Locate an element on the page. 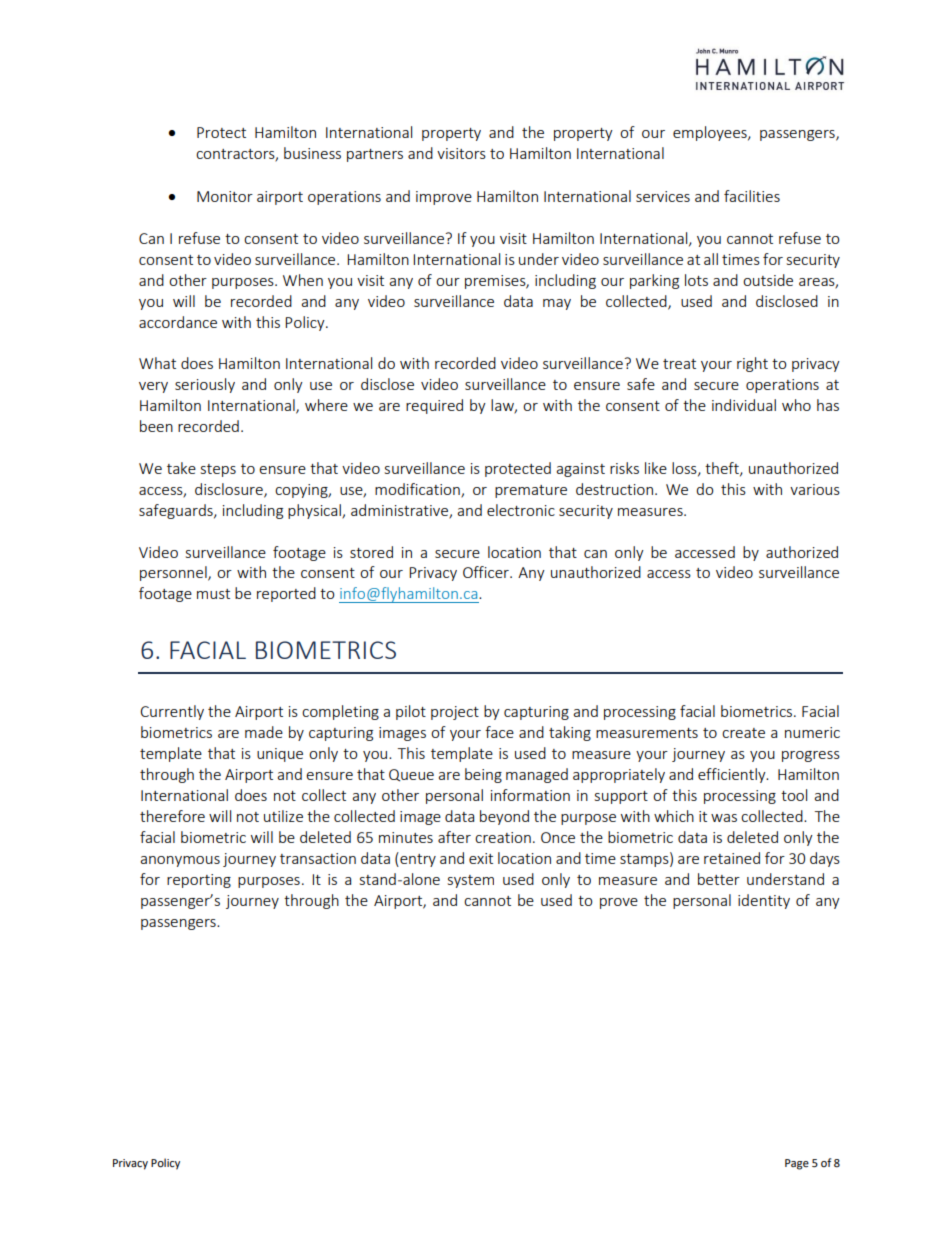  was is located at coordinates (724, 818).
